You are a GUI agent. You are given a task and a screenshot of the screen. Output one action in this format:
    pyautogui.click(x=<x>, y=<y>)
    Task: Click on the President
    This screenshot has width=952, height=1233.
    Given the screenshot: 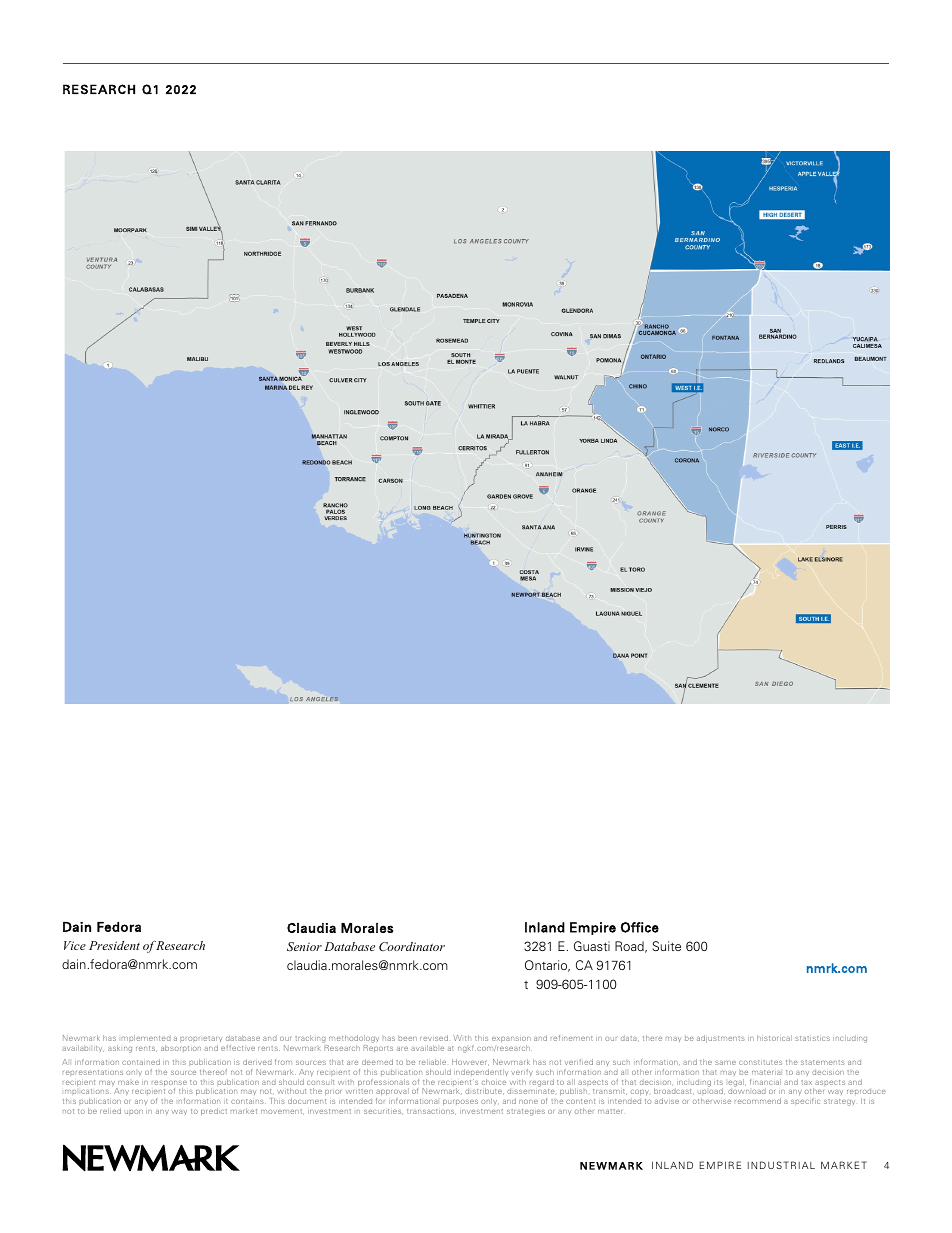 What is the action you would take?
    pyautogui.click(x=114, y=945)
